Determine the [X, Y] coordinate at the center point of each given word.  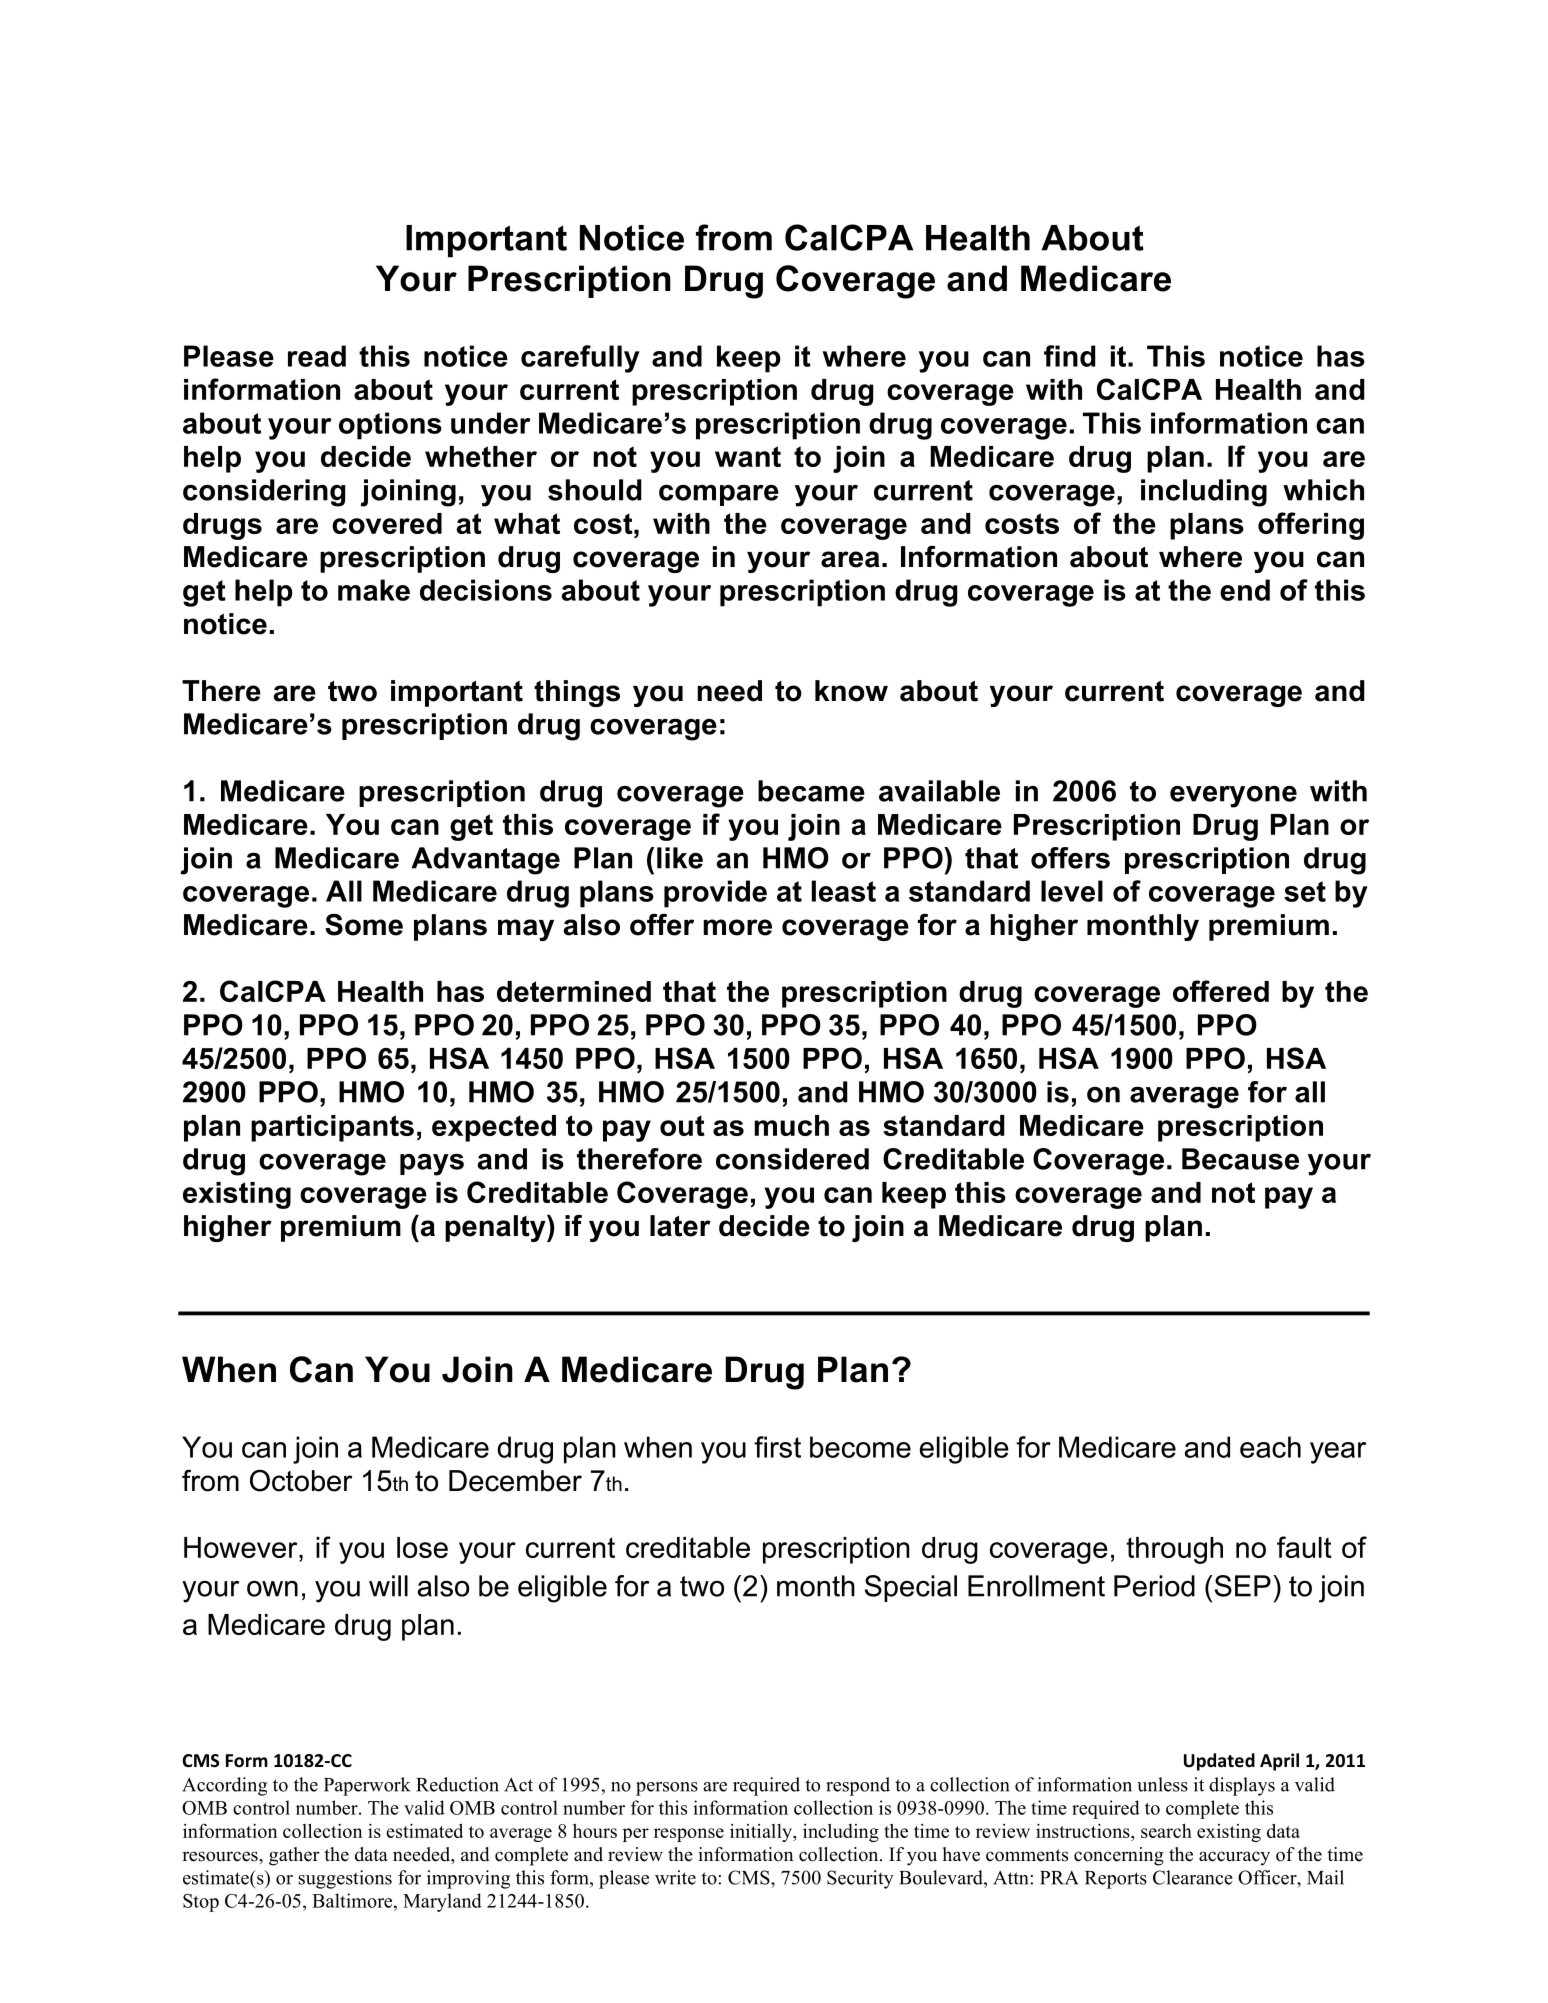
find [1070, 356]
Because [1240, 1159]
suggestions [345, 1879]
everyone [1233, 797]
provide [715, 894]
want [748, 456]
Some [364, 925]
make [374, 590]
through [1174, 1550]
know [851, 691]
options [390, 426]
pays [432, 1164]
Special [911, 1588]
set [1305, 891]
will [388, 1586]
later [680, 1226]
